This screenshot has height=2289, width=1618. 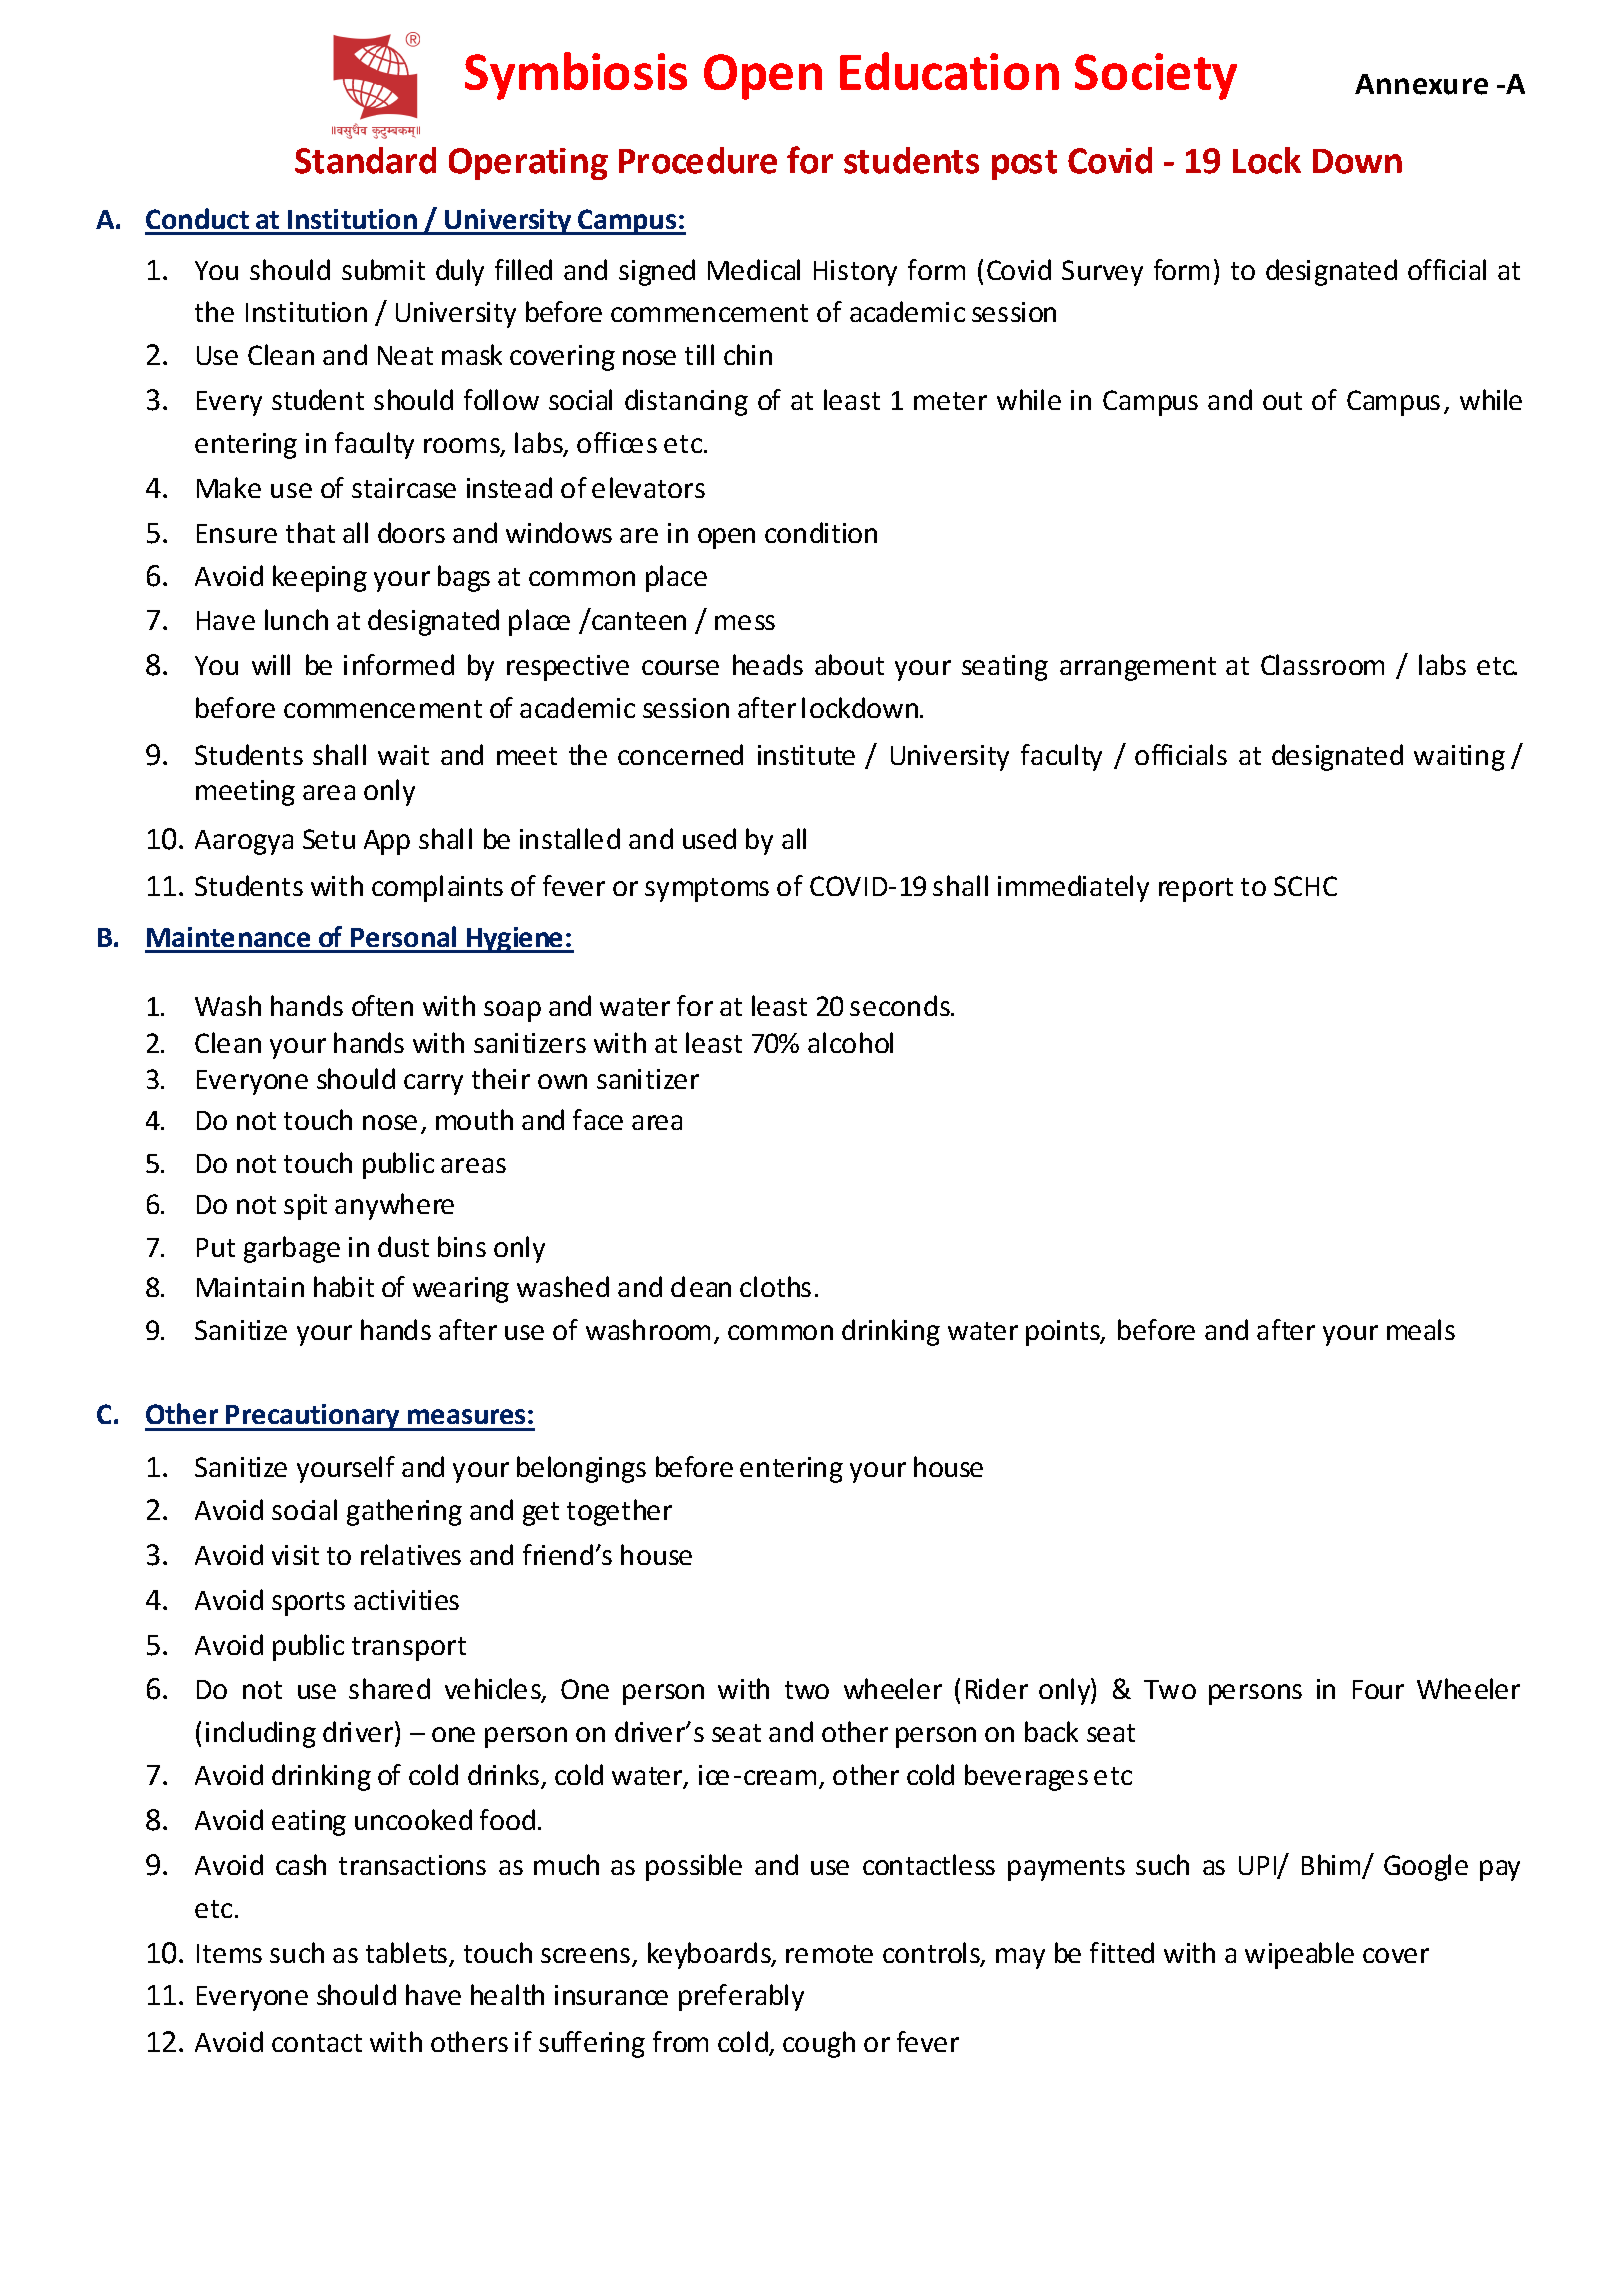 I want to click on often, so click(x=382, y=1005).
